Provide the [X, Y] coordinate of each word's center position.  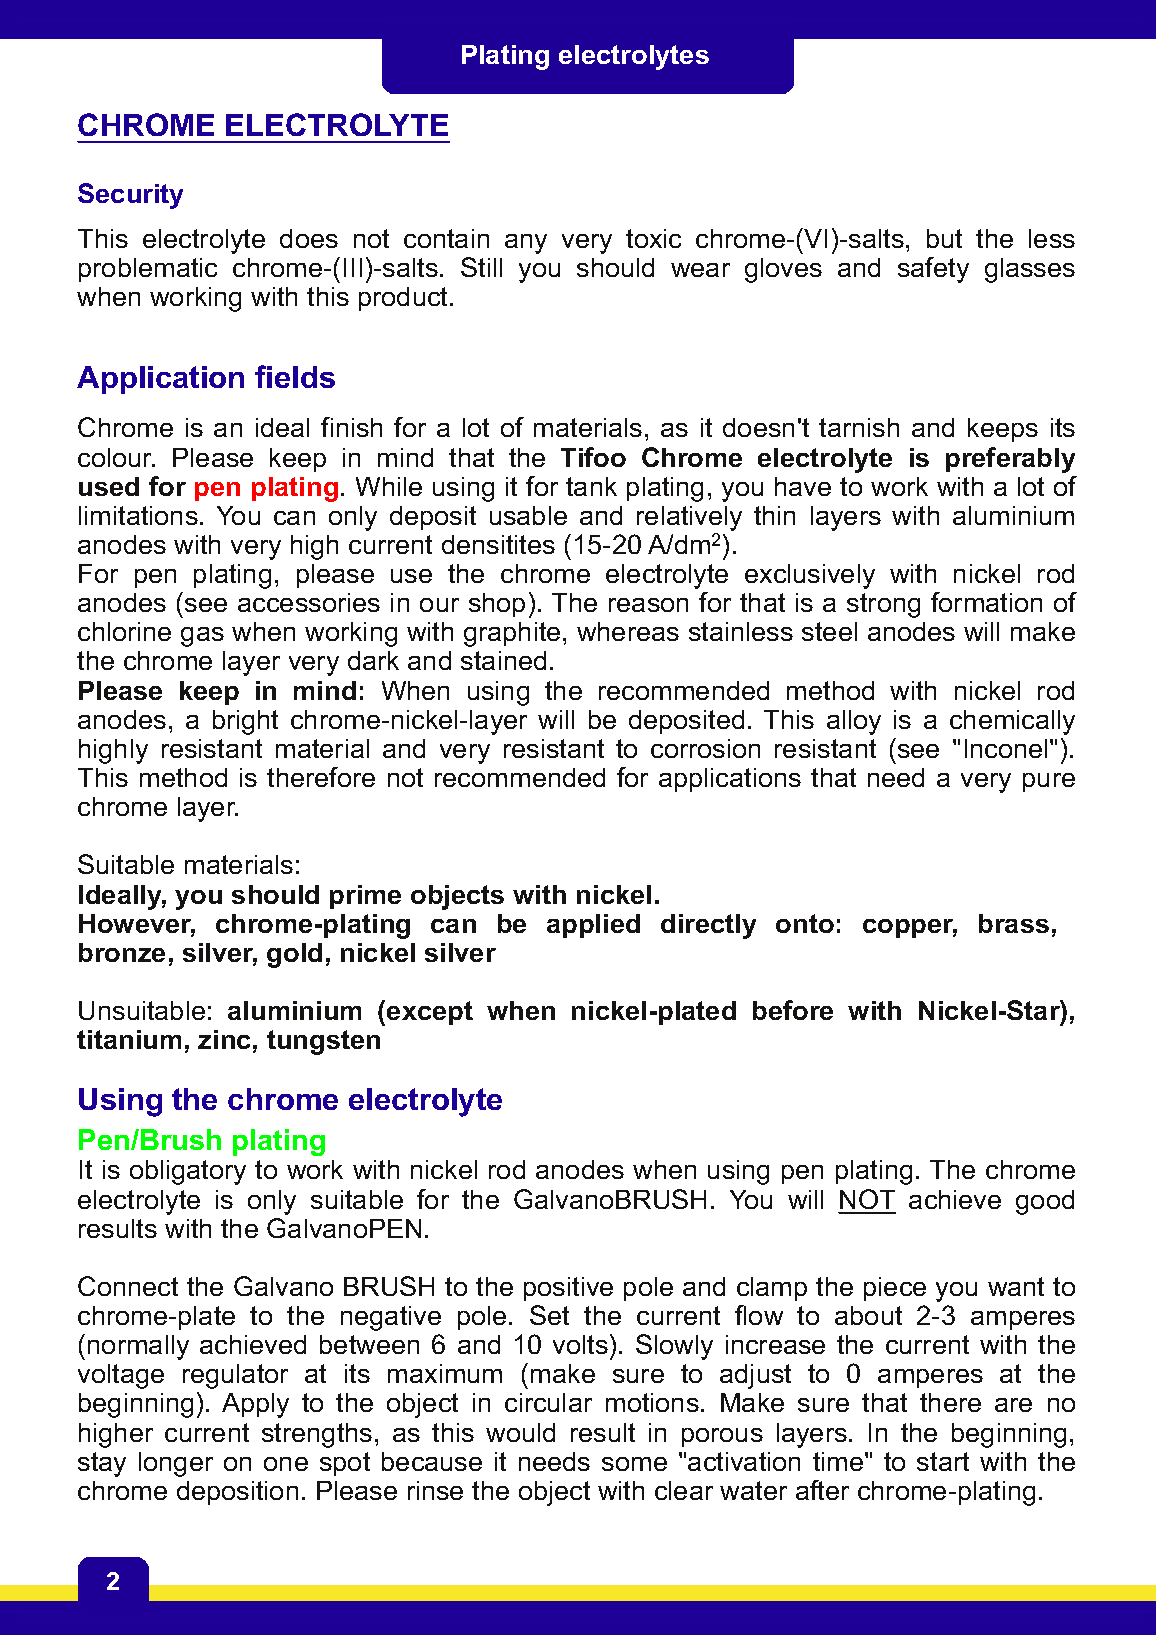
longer [176, 1464]
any [526, 244]
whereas [628, 631]
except [430, 1013]
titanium [129, 1039]
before [793, 1010]
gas [202, 637]
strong [883, 605]
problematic [148, 270]
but [944, 238]
